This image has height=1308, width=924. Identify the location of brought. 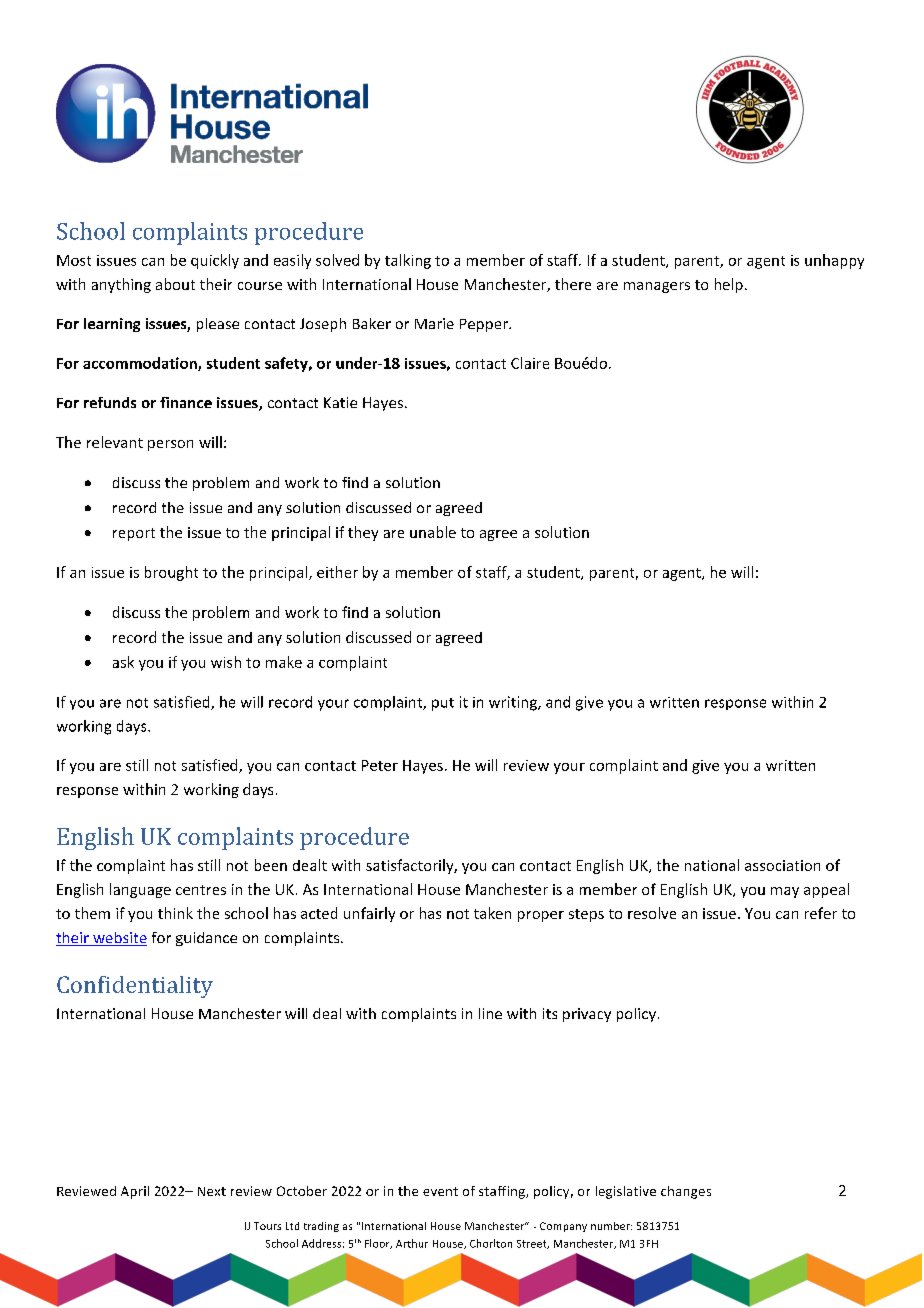
(171, 573).
